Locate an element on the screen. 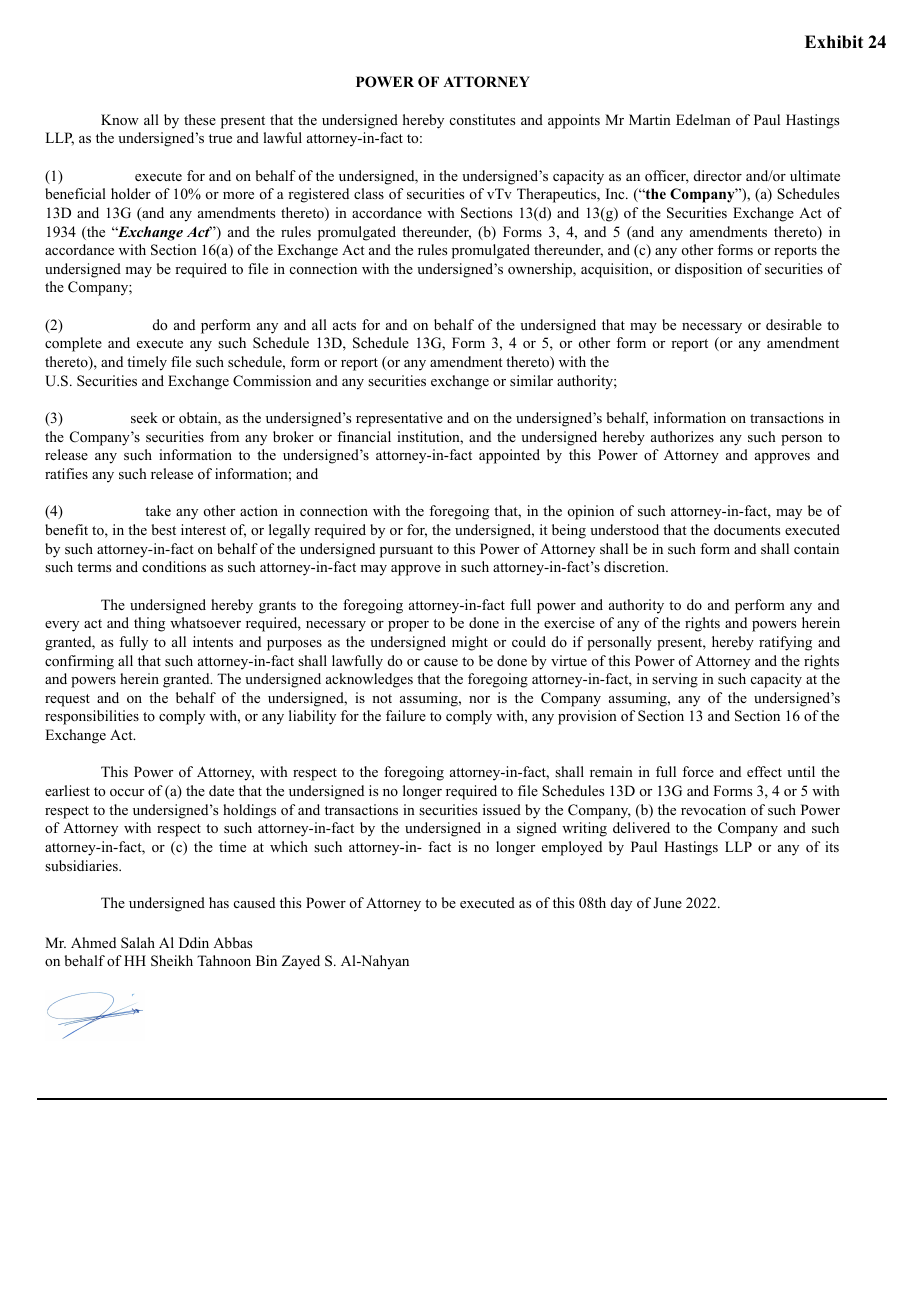 This screenshot has width=924, height=1308. June is located at coordinates (667, 902).
